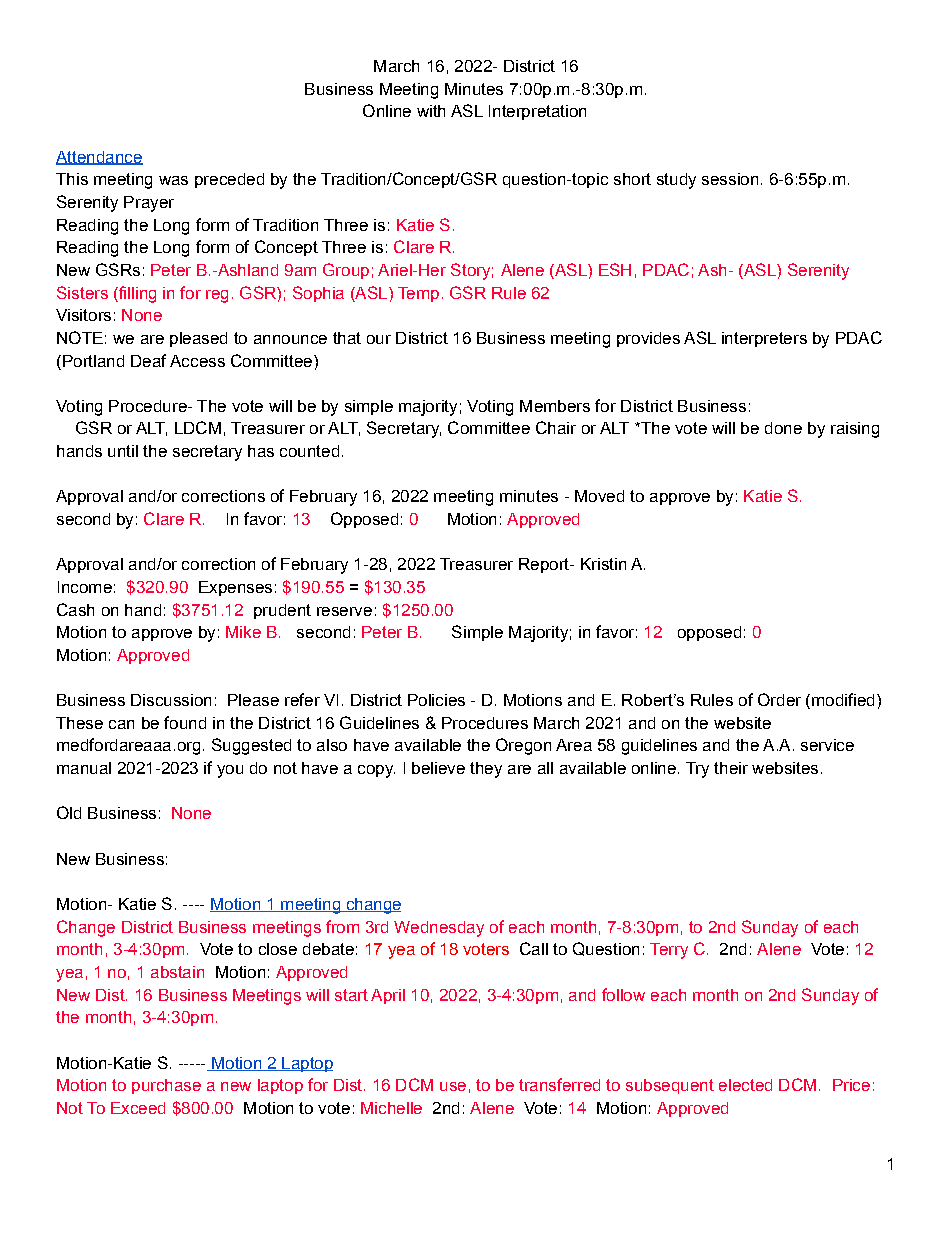 The height and width of the document is (1233, 952). What do you see at coordinates (453, 1086) in the document?
I see `use` at bounding box center [453, 1086].
